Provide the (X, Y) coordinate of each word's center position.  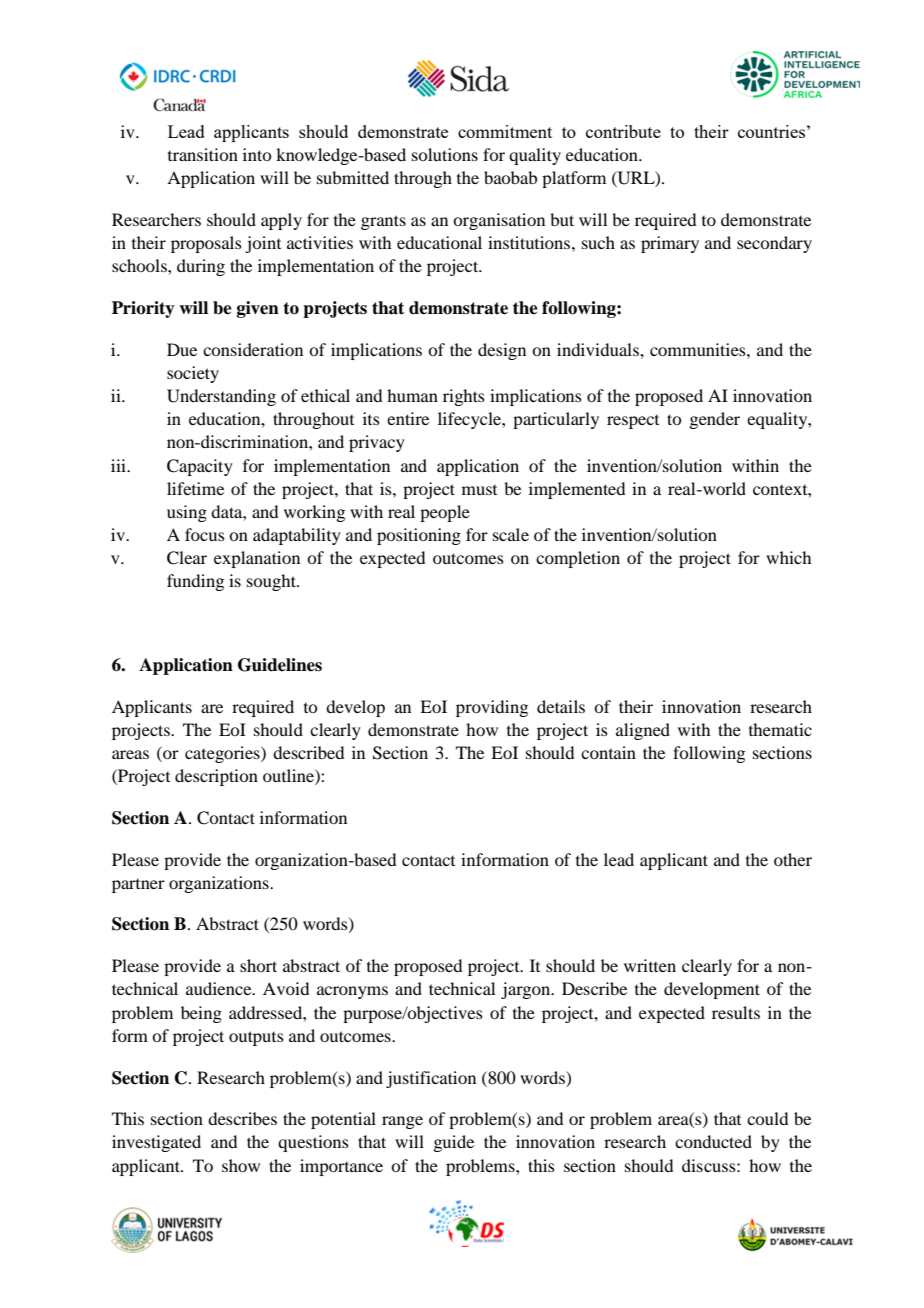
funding (195, 582)
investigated (156, 1143)
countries (771, 131)
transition (203, 154)
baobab (510, 177)
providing (492, 708)
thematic (780, 729)
